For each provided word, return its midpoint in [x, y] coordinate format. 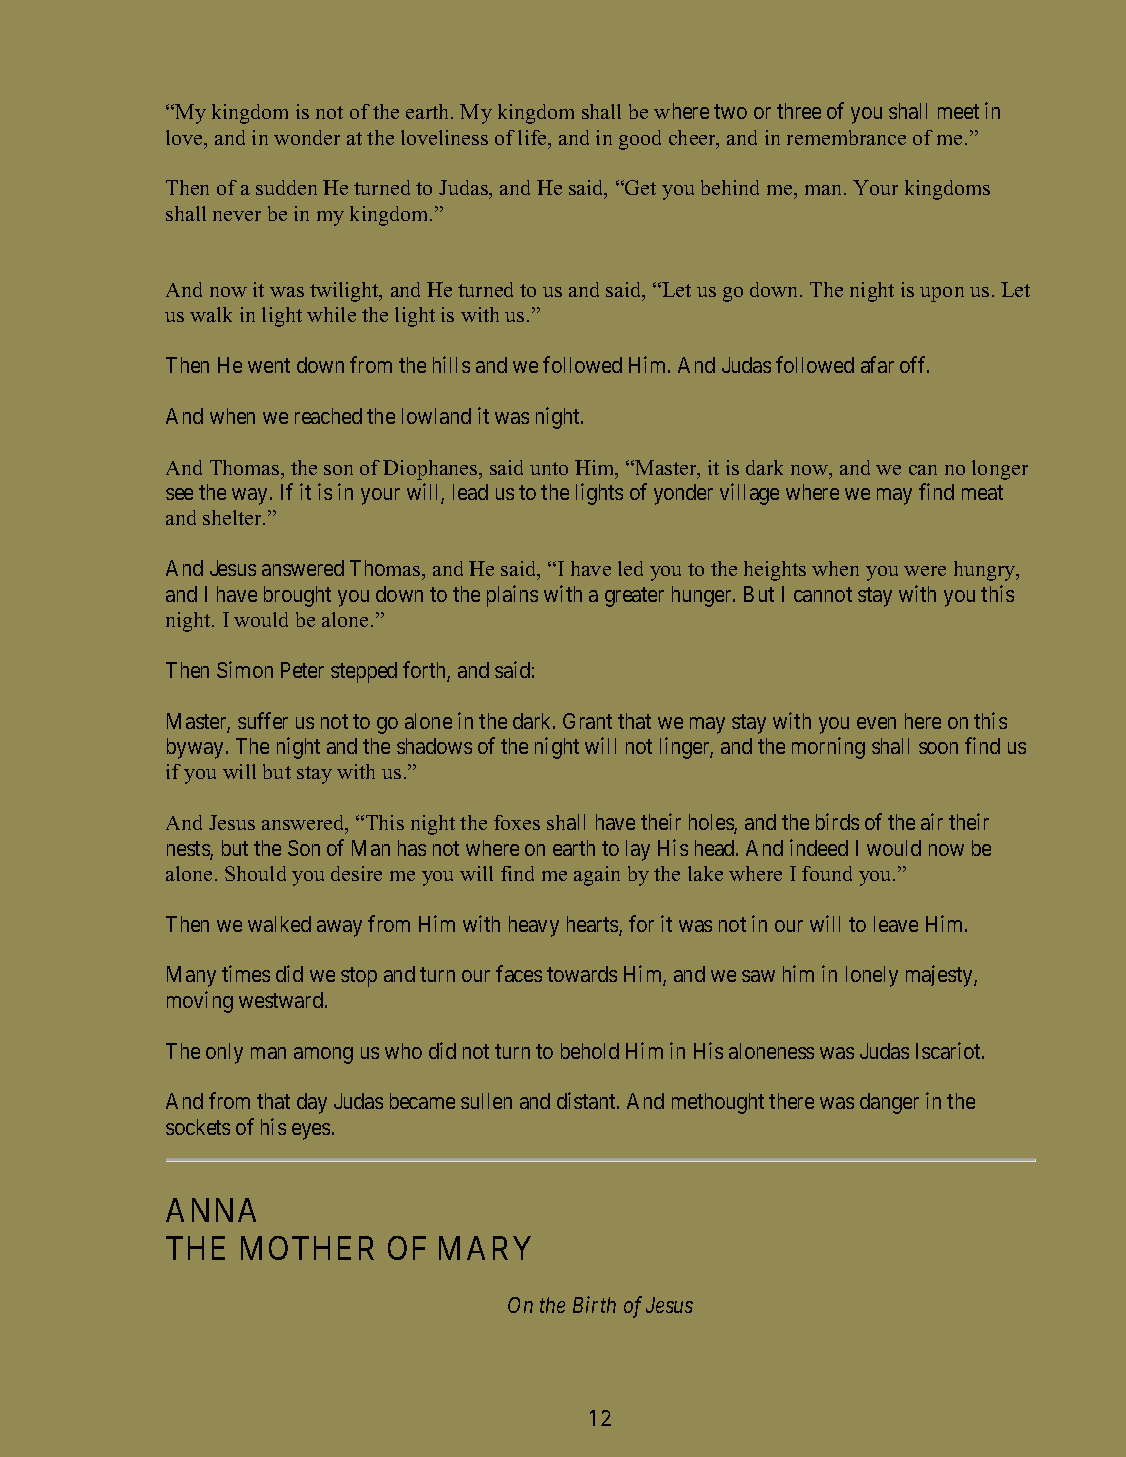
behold [590, 1051]
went [269, 365]
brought [297, 596]
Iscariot [949, 1050]
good [640, 140]
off [914, 364]
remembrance [846, 137]
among [323, 1055]
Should [255, 873]
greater [634, 597]
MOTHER [307, 1248]
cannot [823, 594]
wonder [307, 137]
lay [638, 850]
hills [451, 364]
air [932, 821]
